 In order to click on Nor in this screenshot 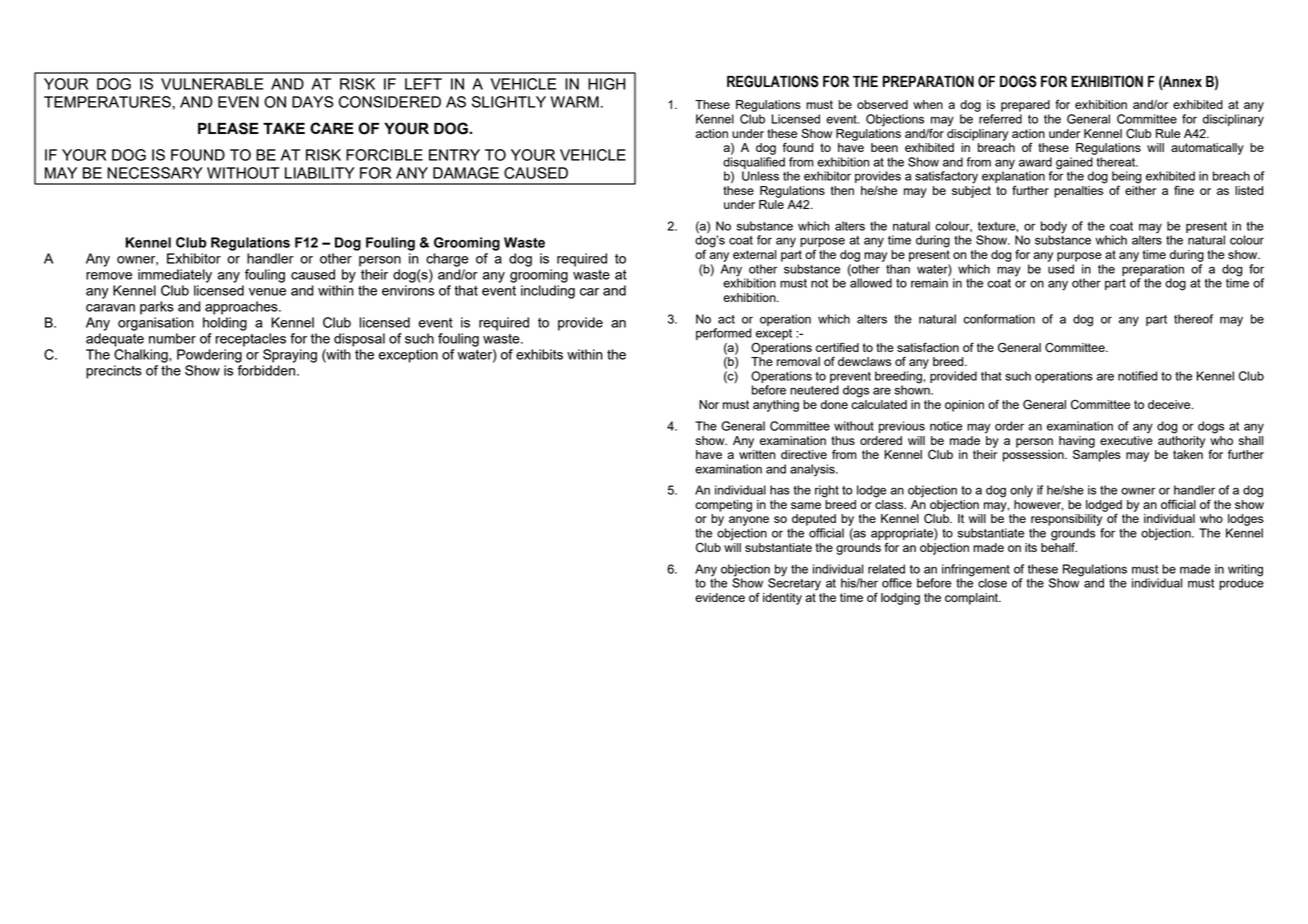, I will do `click(709, 404)`.
